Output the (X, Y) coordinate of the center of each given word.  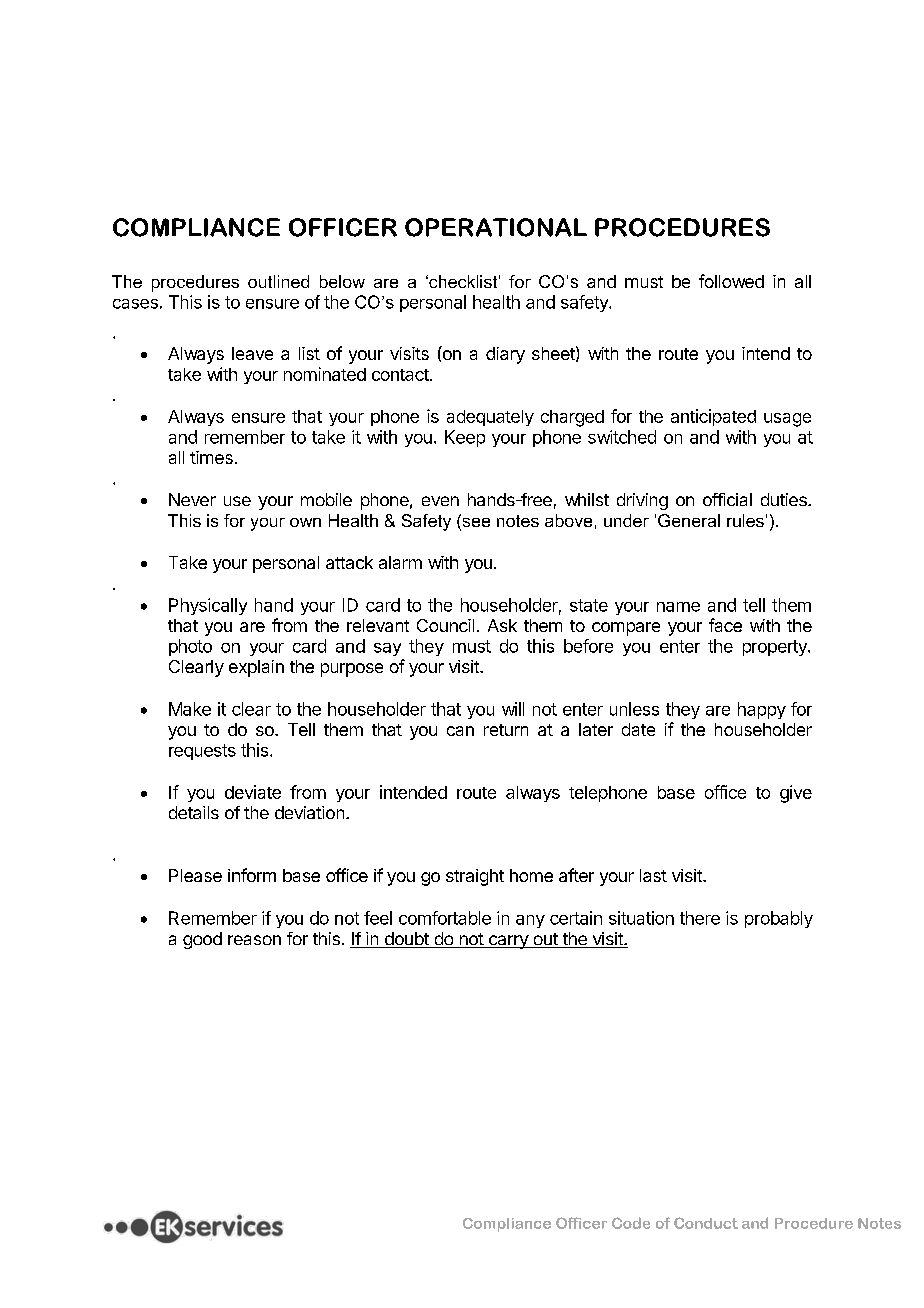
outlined (278, 281)
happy (762, 710)
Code (631, 1223)
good (202, 940)
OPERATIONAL (496, 227)
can (460, 731)
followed (731, 281)
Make (190, 709)
